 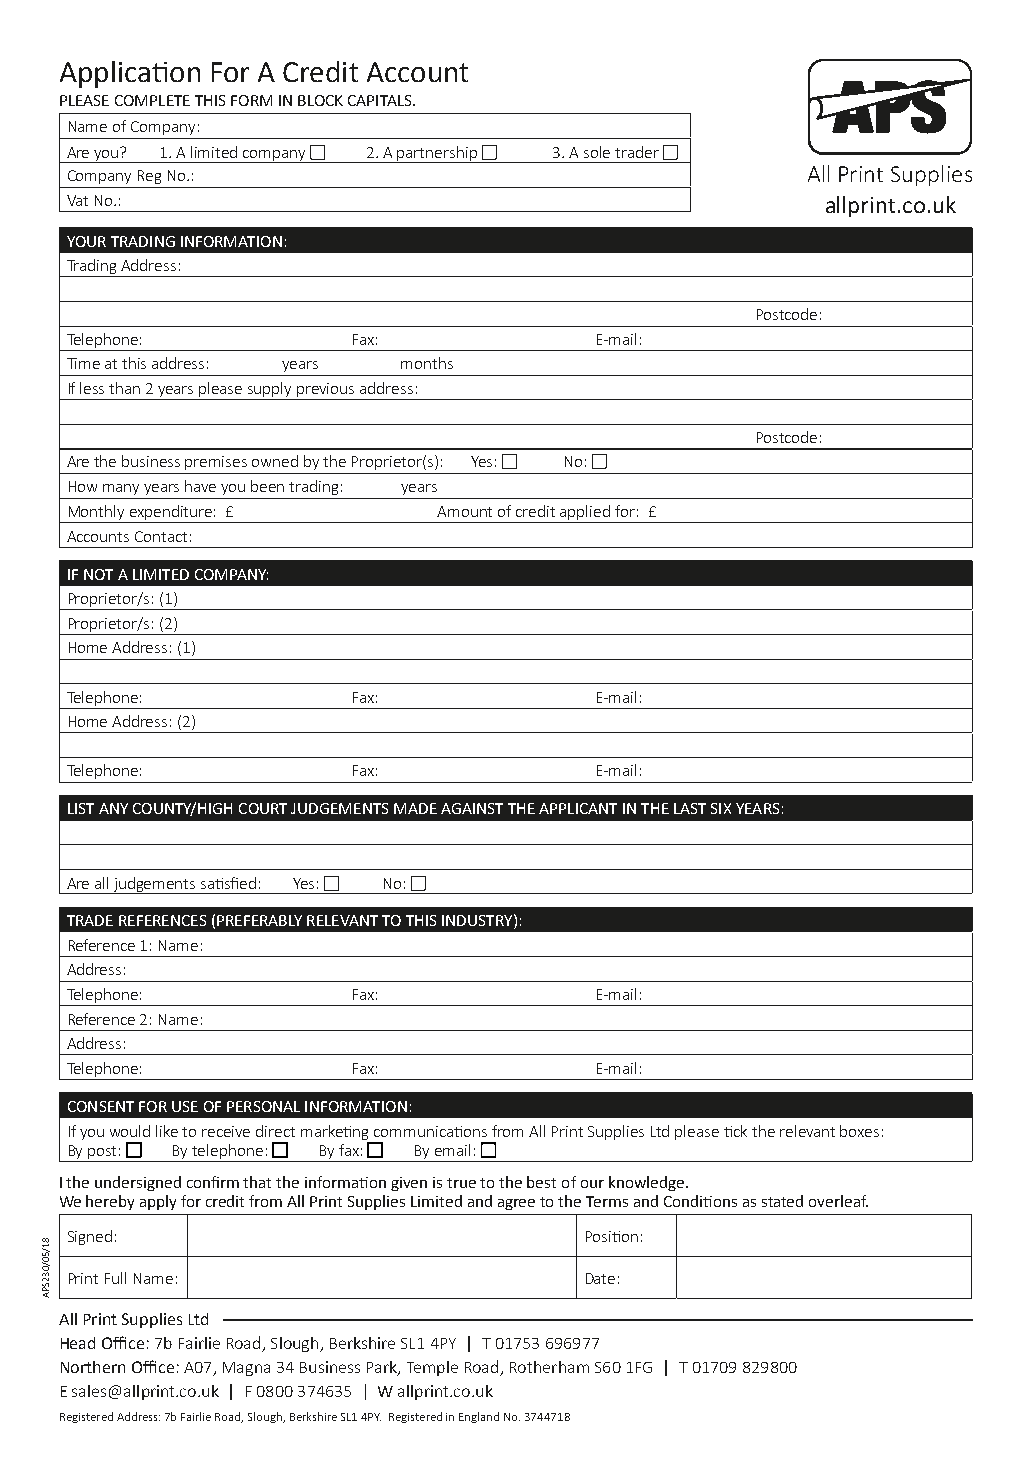 What do you see at coordinates (721, 808) in the screenshot?
I see `SIX` at bounding box center [721, 808].
